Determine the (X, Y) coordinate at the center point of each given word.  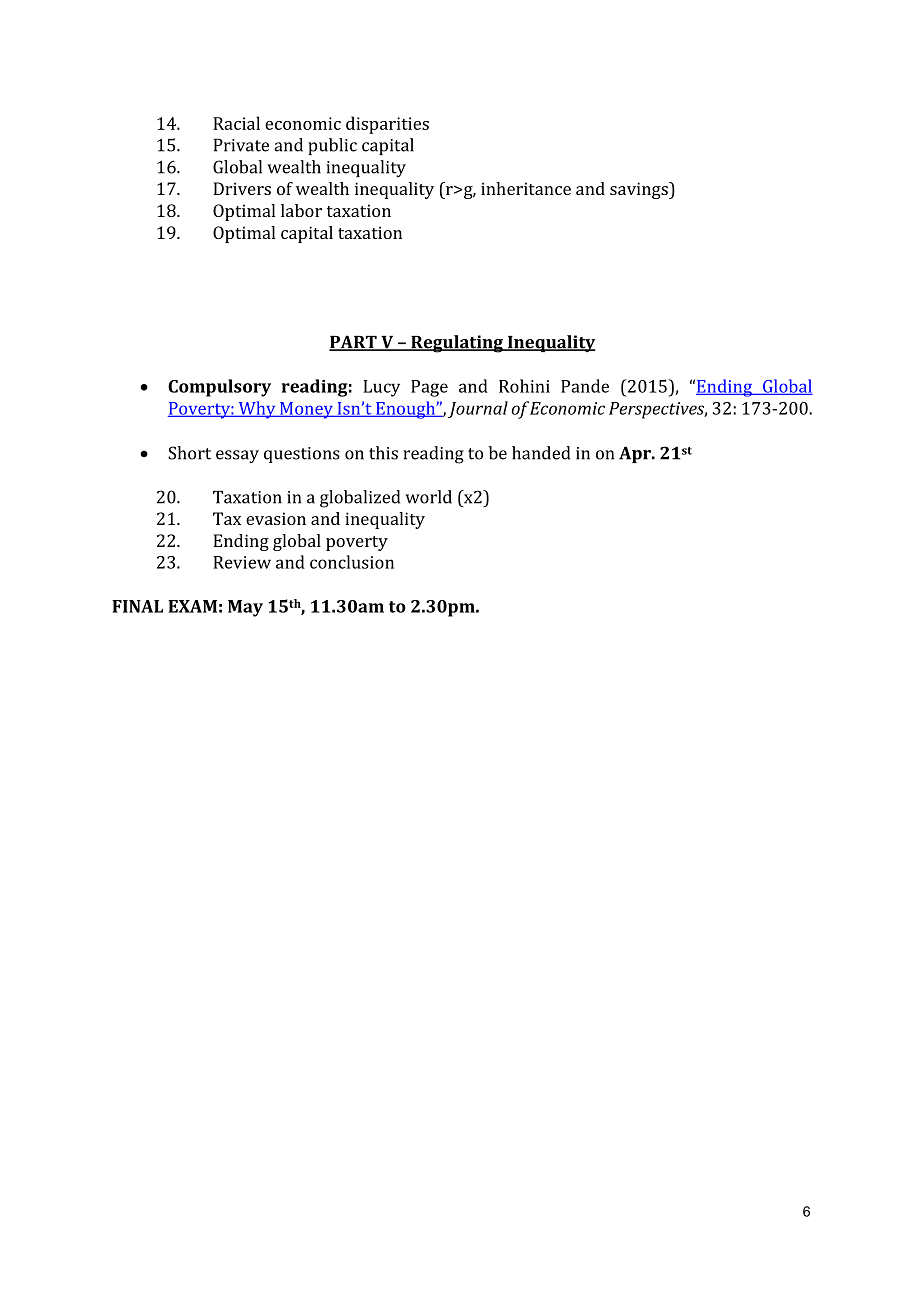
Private (241, 145)
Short (189, 453)
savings (640, 190)
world (428, 497)
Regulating (457, 344)
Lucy (381, 388)
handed (541, 453)
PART (354, 343)
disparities (387, 125)
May (245, 608)
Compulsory (219, 388)
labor (301, 210)
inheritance (526, 188)
